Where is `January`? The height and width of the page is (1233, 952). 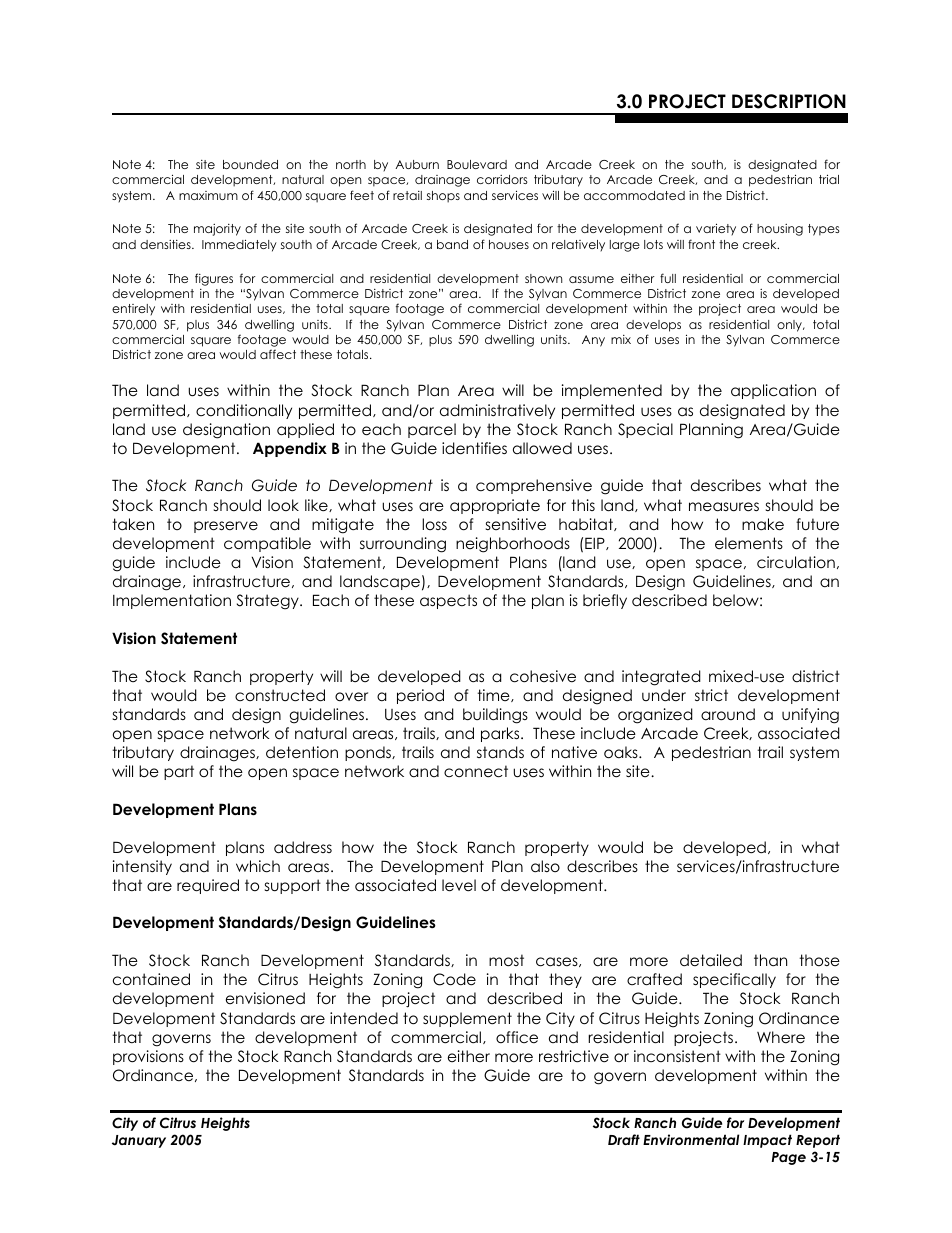 January is located at coordinates (139, 1141).
